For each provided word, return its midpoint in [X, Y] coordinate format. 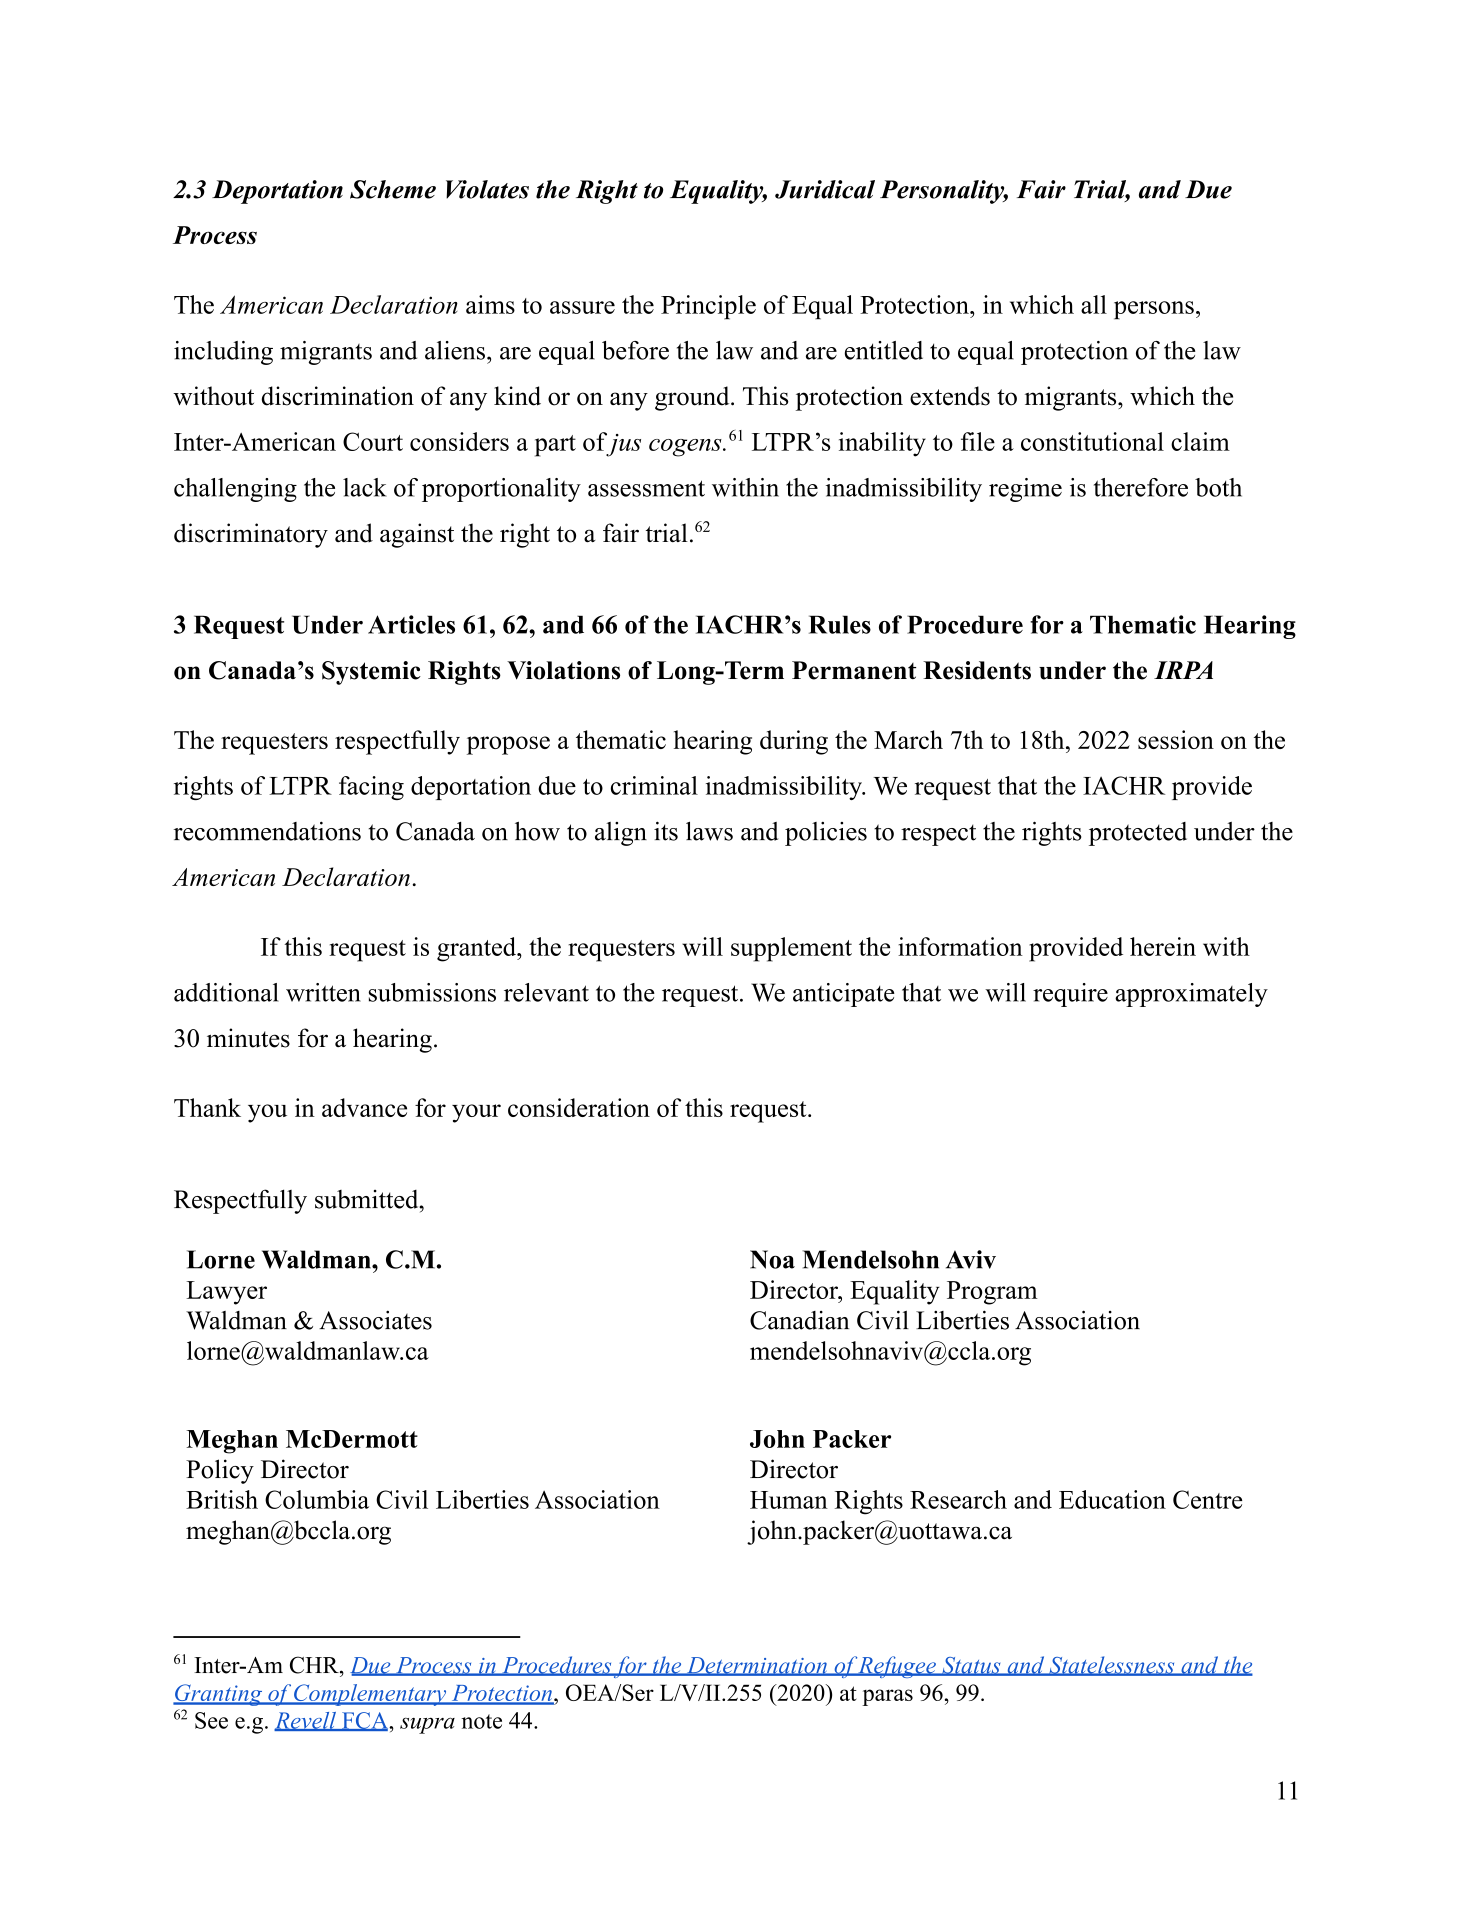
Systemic [371, 673]
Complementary [370, 1695]
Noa [772, 1259]
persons [1154, 310]
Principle [708, 307]
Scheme [393, 189]
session [1176, 739]
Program [992, 1293]
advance [364, 1107]
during [794, 742]
